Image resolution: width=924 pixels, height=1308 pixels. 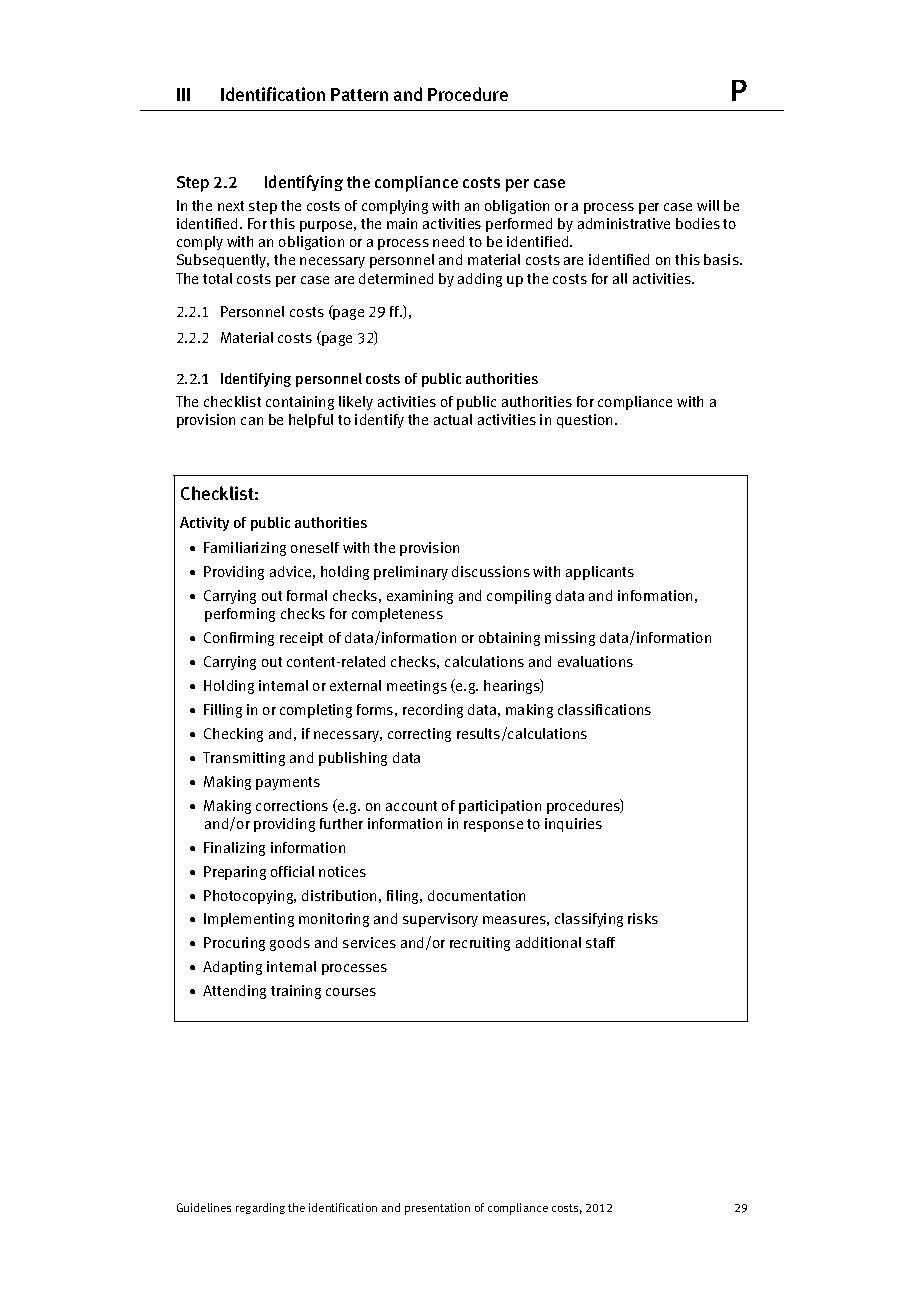 I want to click on risks, so click(x=643, y=918).
